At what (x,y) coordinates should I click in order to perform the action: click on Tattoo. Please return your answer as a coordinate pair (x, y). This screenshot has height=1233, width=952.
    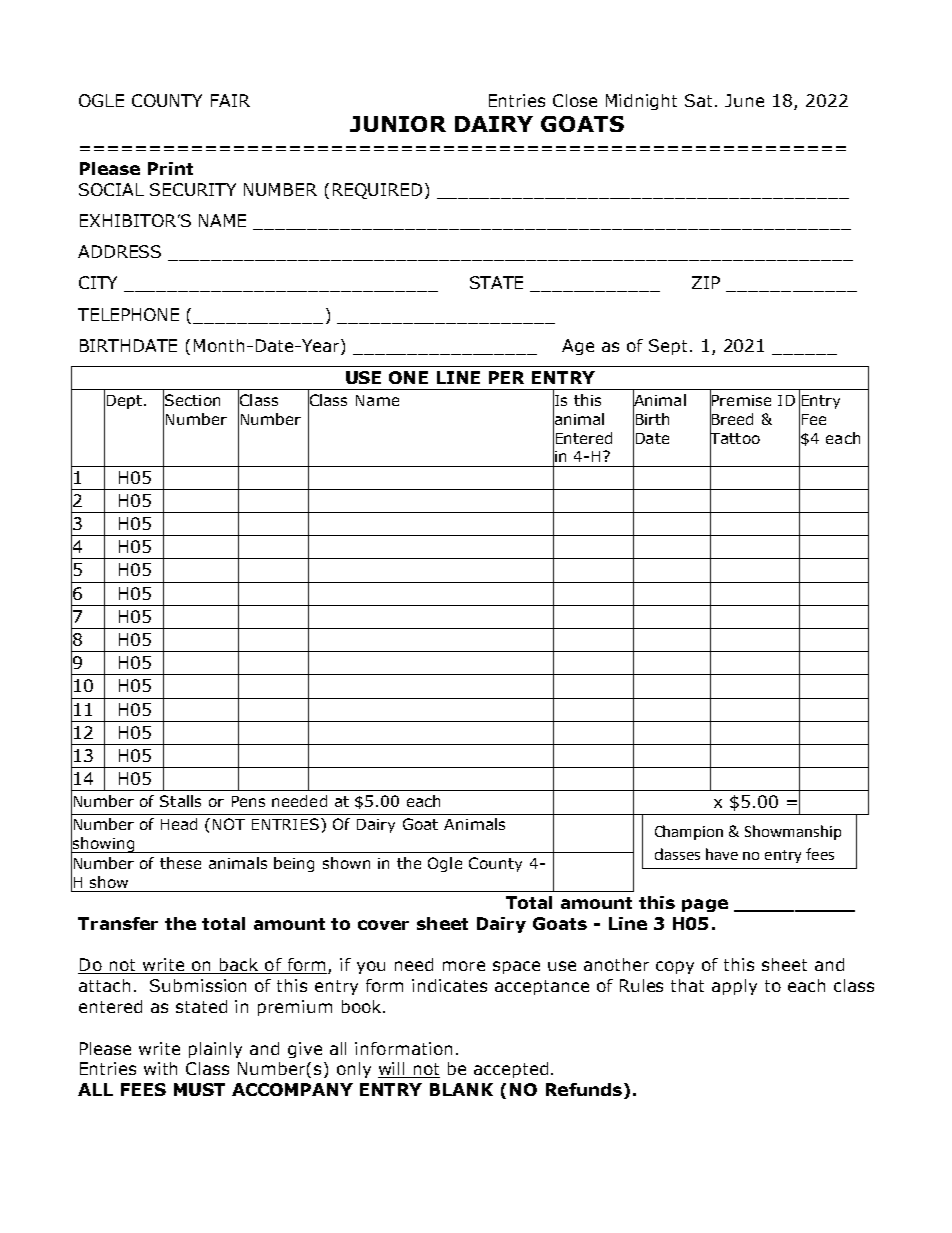
    Looking at the image, I should click on (735, 438).
